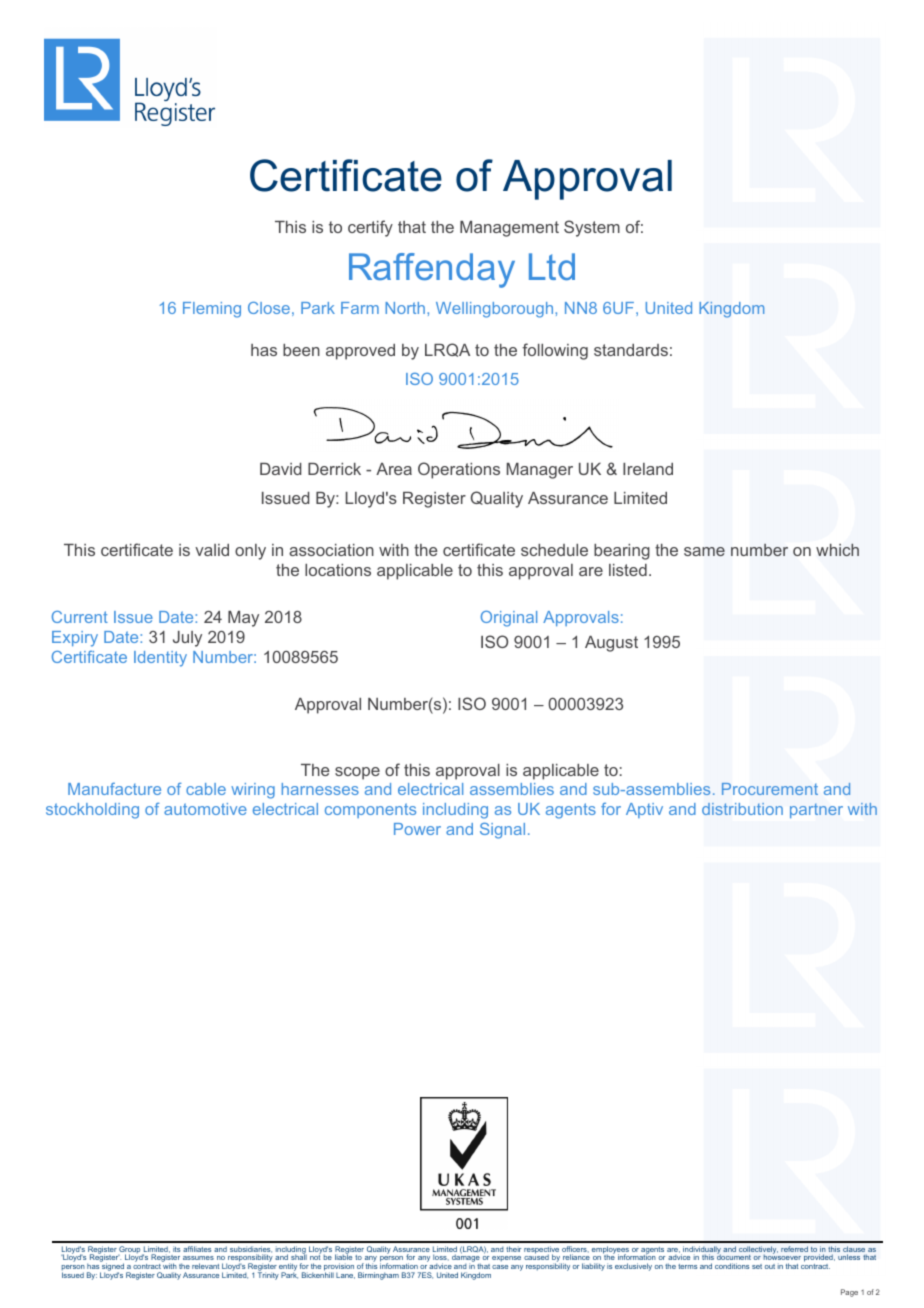 This image has height=1308, width=924. What do you see at coordinates (509, 229) in the image?
I see `Management` at bounding box center [509, 229].
